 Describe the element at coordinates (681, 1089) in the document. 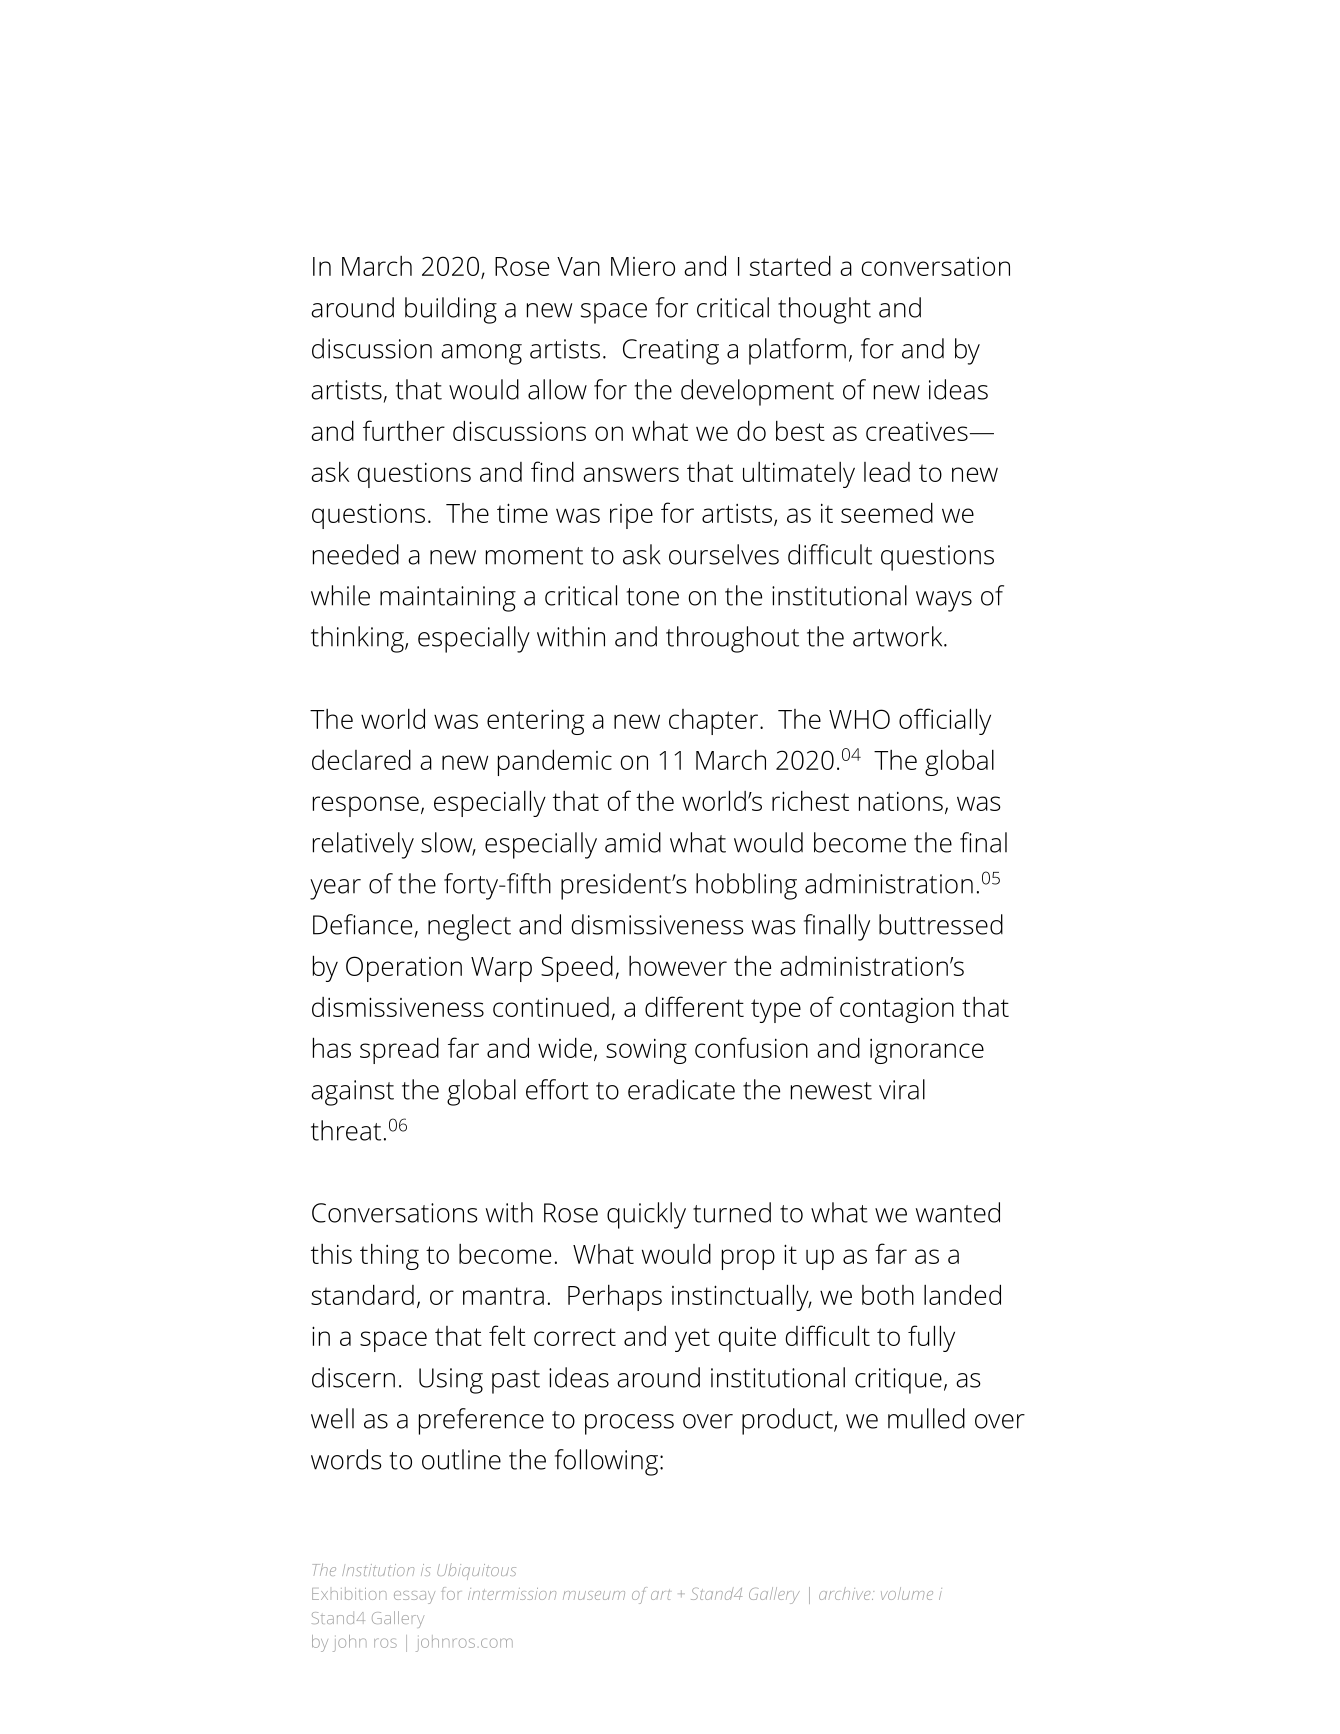

I see `eradicate` at that location.
